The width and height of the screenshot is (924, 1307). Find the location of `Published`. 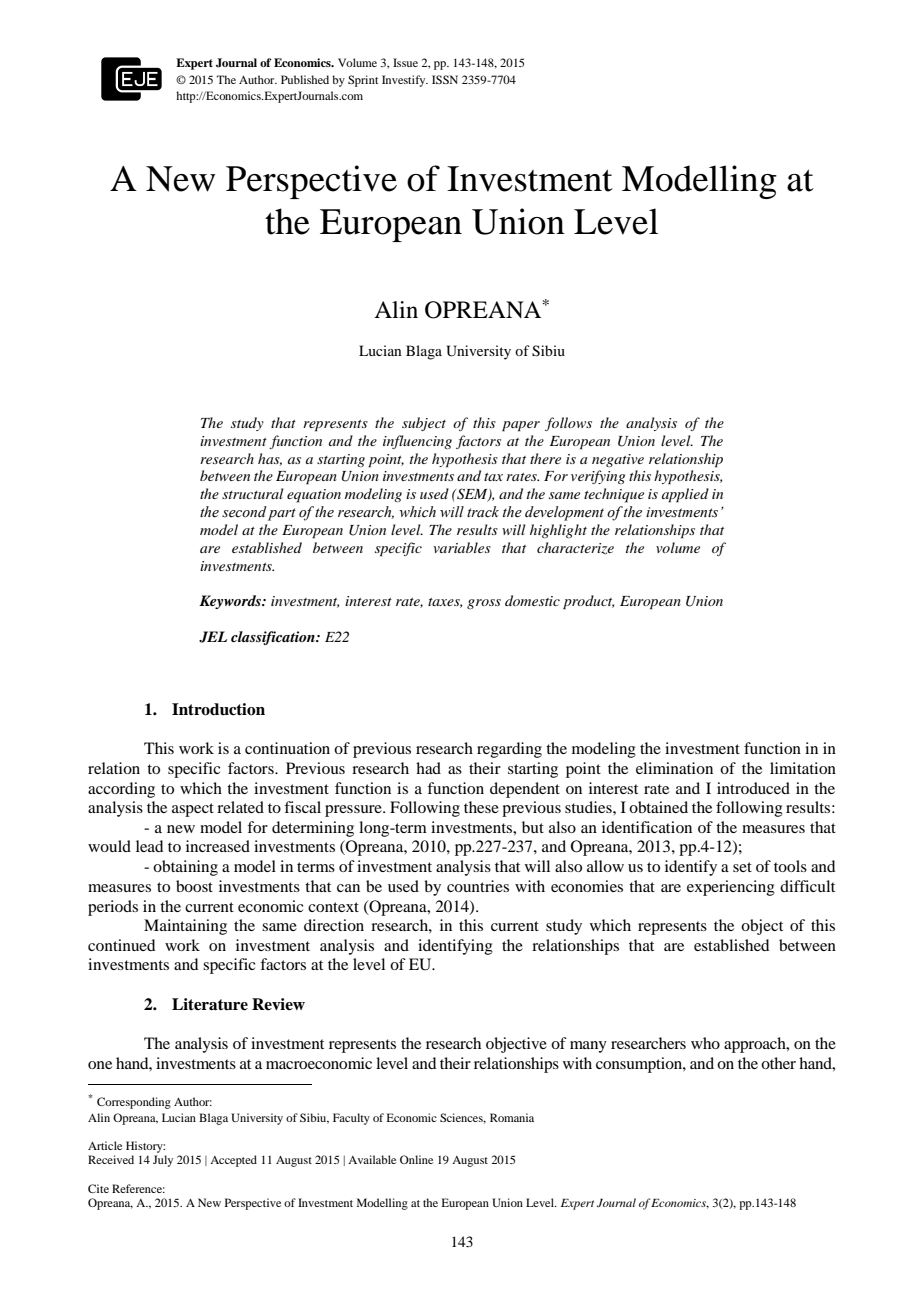

Published is located at coordinates (305, 79).
